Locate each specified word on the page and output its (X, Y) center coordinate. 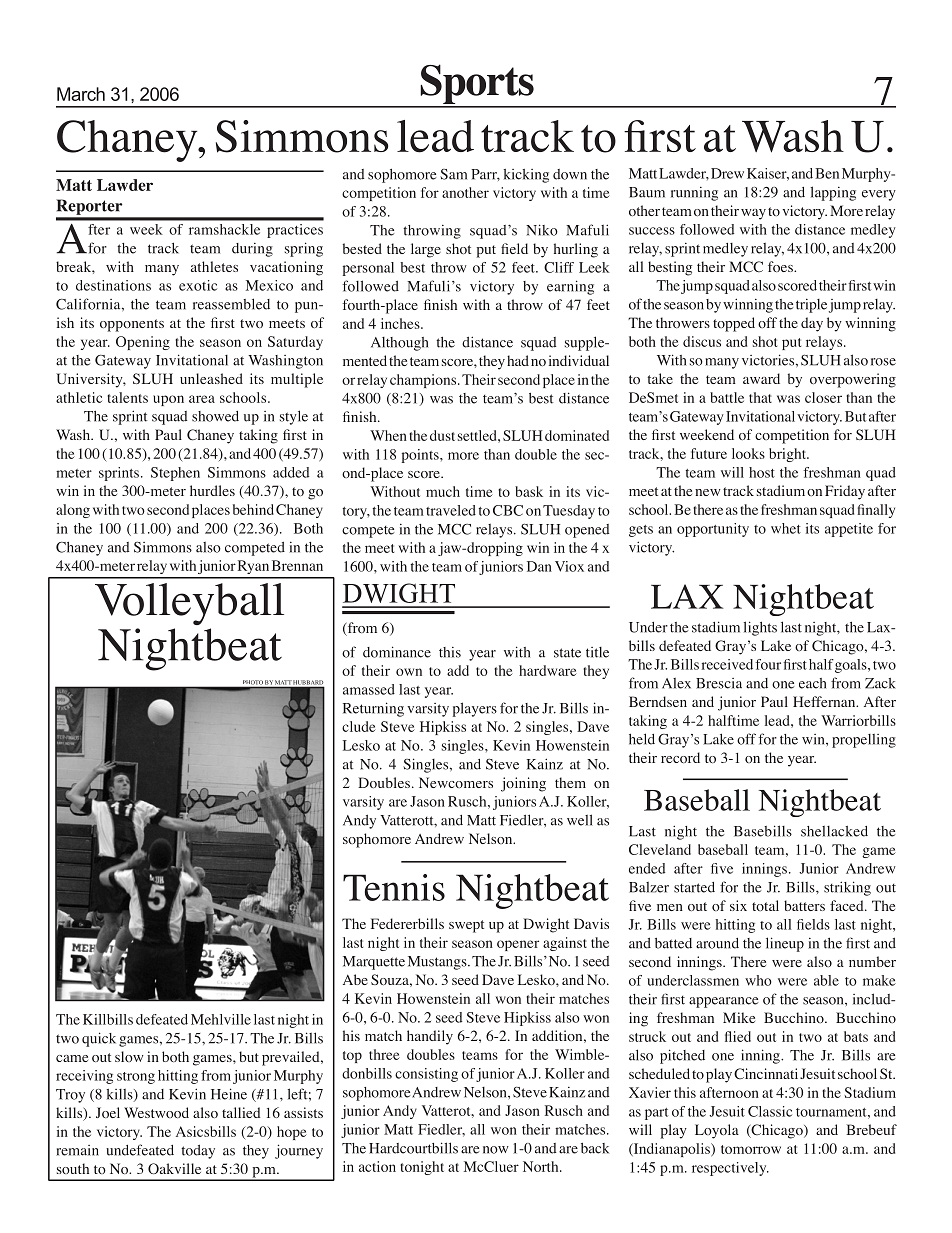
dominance (397, 652)
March (81, 94)
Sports (477, 85)
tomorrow (751, 1149)
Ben (827, 173)
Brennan (297, 565)
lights (760, 628)
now (496, 1150)
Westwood (156, 1112)
